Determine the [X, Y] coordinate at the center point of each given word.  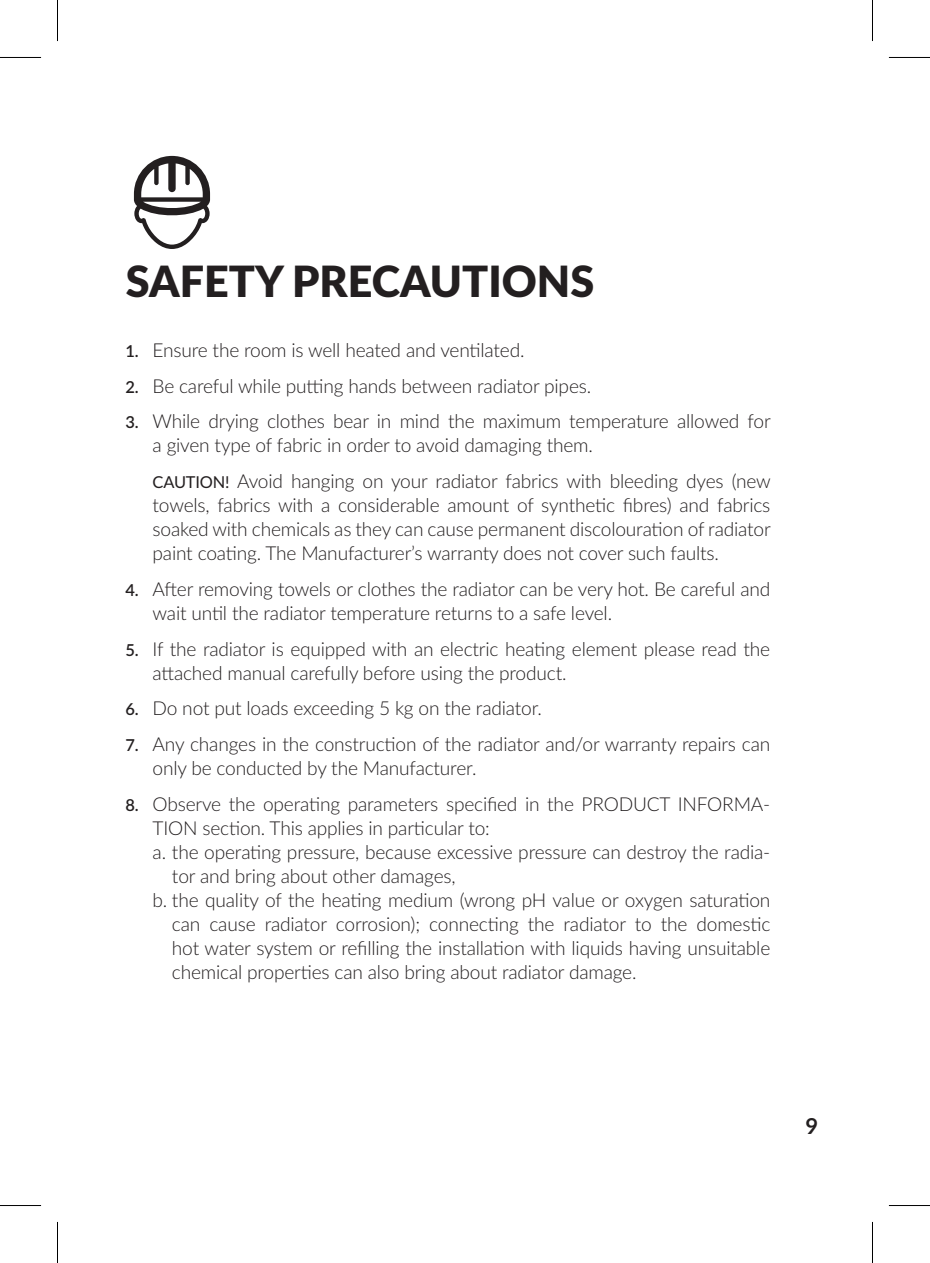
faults [693, 553]
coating [228, 555]
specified [481, 805]
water [228, 948]
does [522, 553]
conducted [259, 768]
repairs [709, 746]
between [437, 386]
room [265, 352]
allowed [707, 421]
